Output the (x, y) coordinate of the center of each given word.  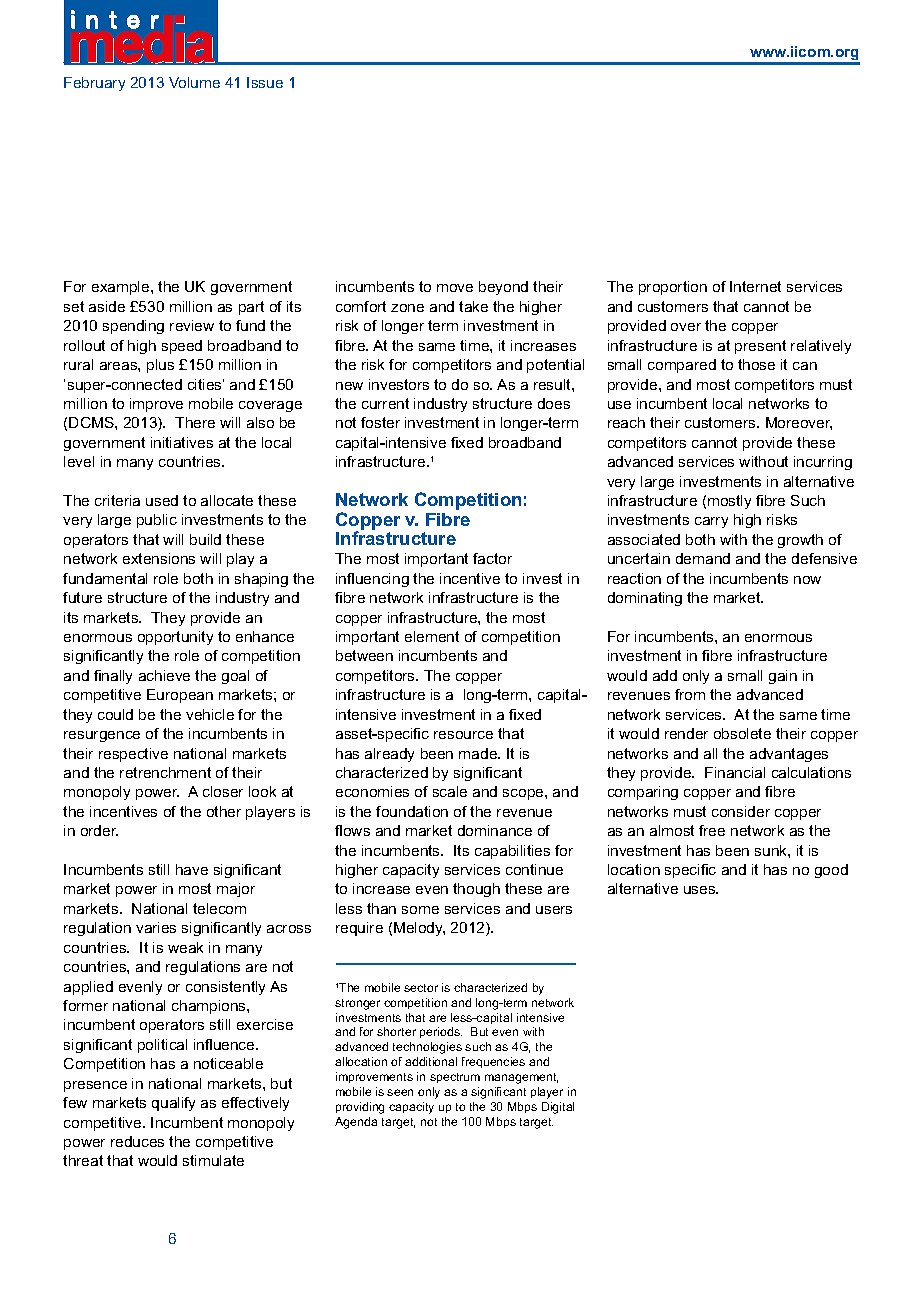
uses (701, 890)
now (807, 580)
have (192, 869)
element (432, 636)
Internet (755, 286)
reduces (137, 1141)
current (385, 403)
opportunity (175, 638)
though (476, 890)
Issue (265, 82)
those (756, 364)
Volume (194, 82)
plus (160, 366)
